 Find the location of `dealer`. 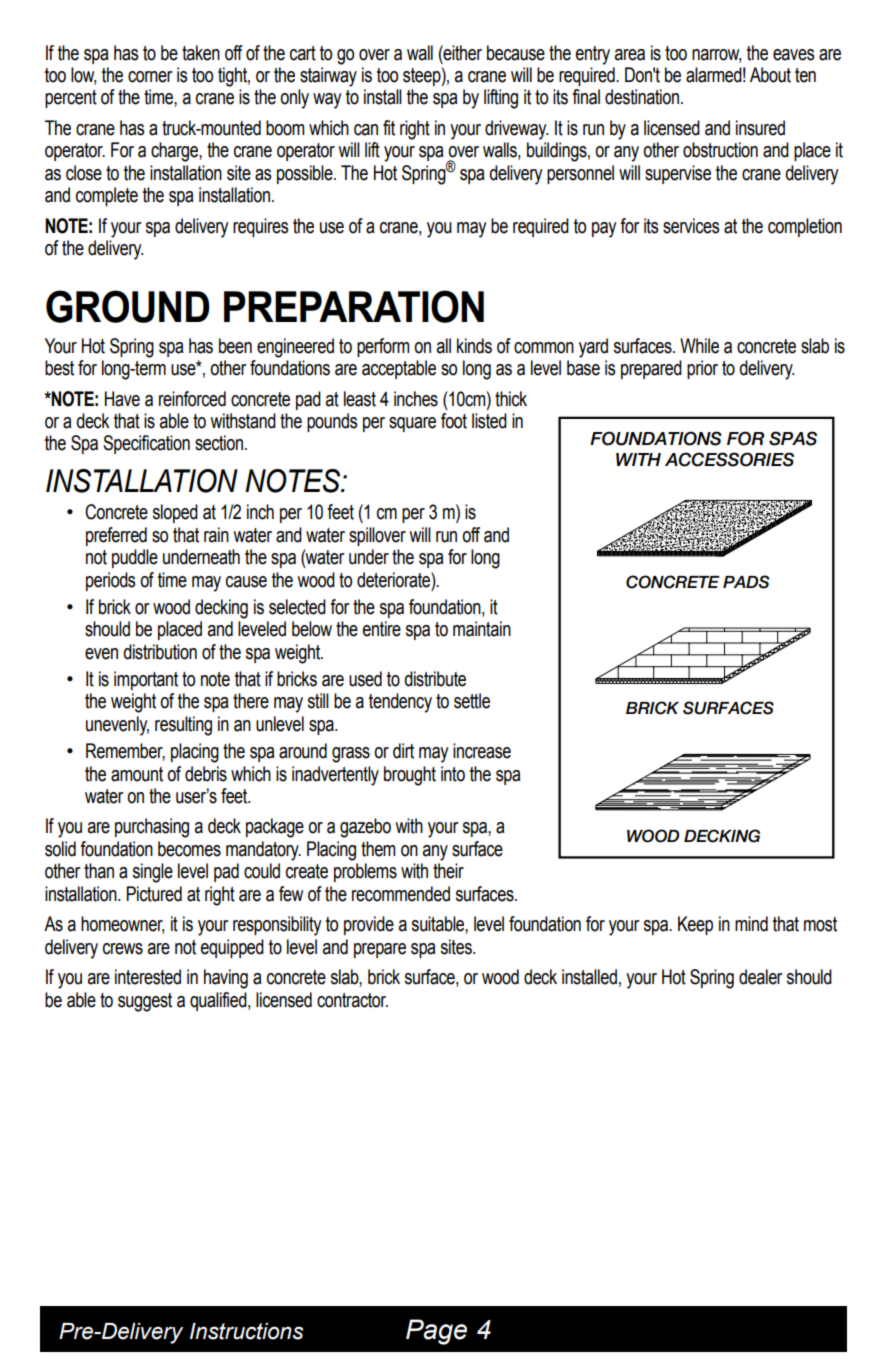

dealer is located at coordinates (760, 977).
